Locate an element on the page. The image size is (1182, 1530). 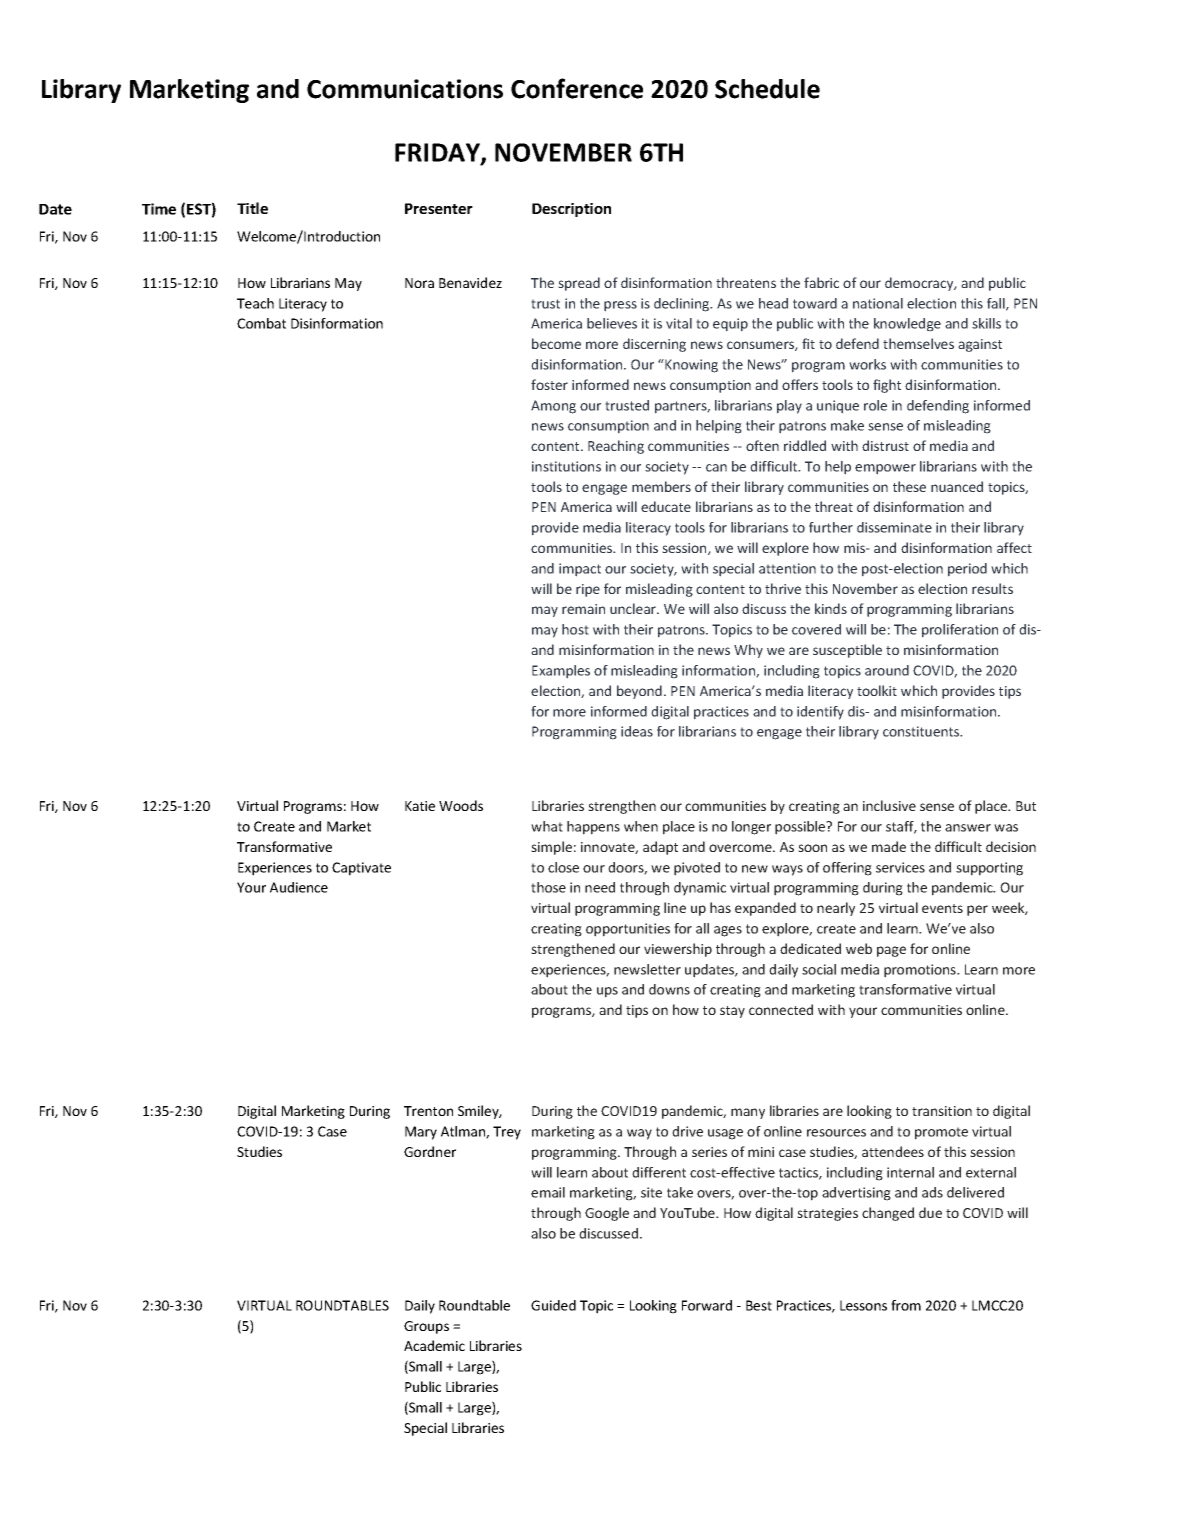
constituents is located at coordinates (922, 731).
